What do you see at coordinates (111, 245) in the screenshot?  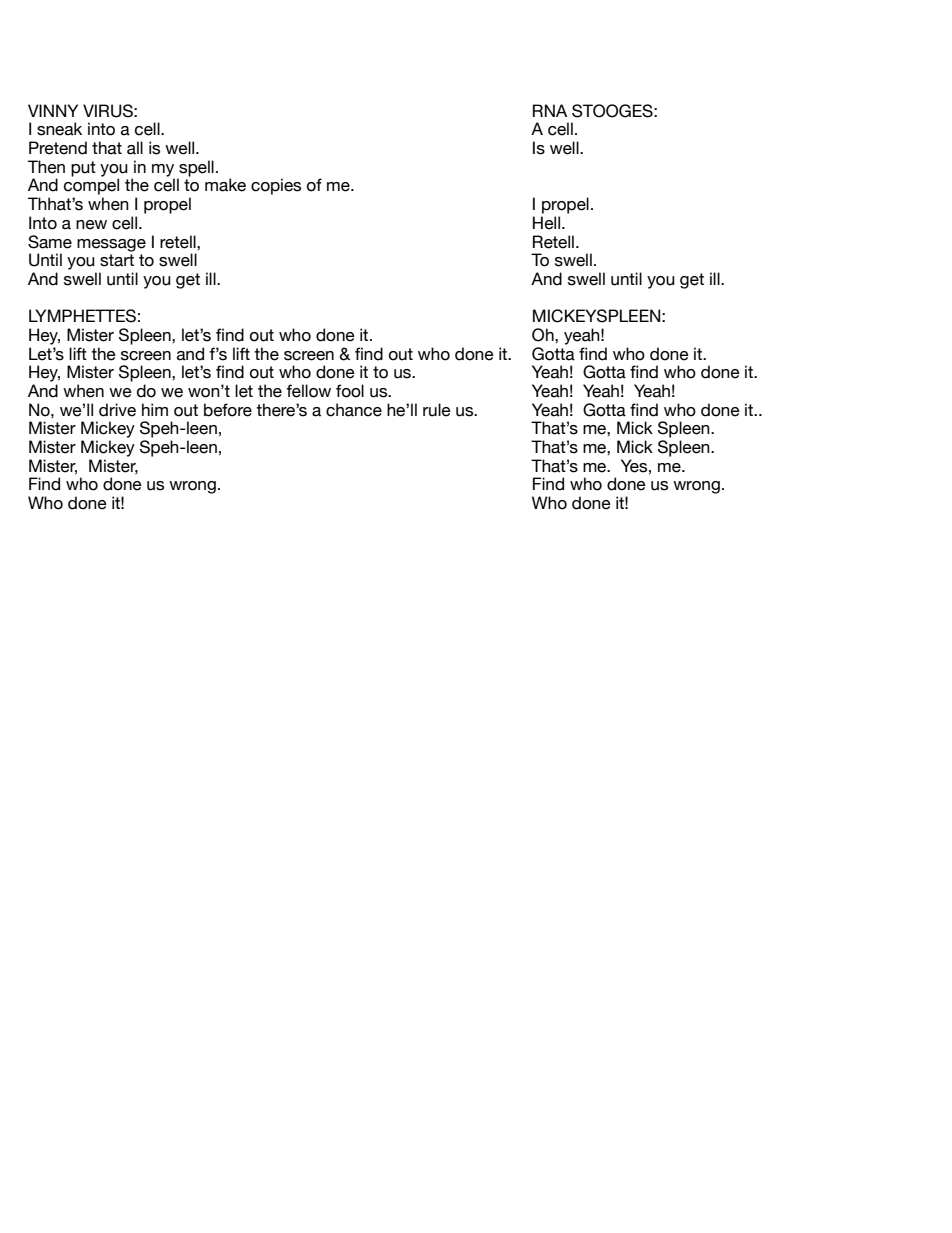 I see `message` at bounding box center [111, 245].
